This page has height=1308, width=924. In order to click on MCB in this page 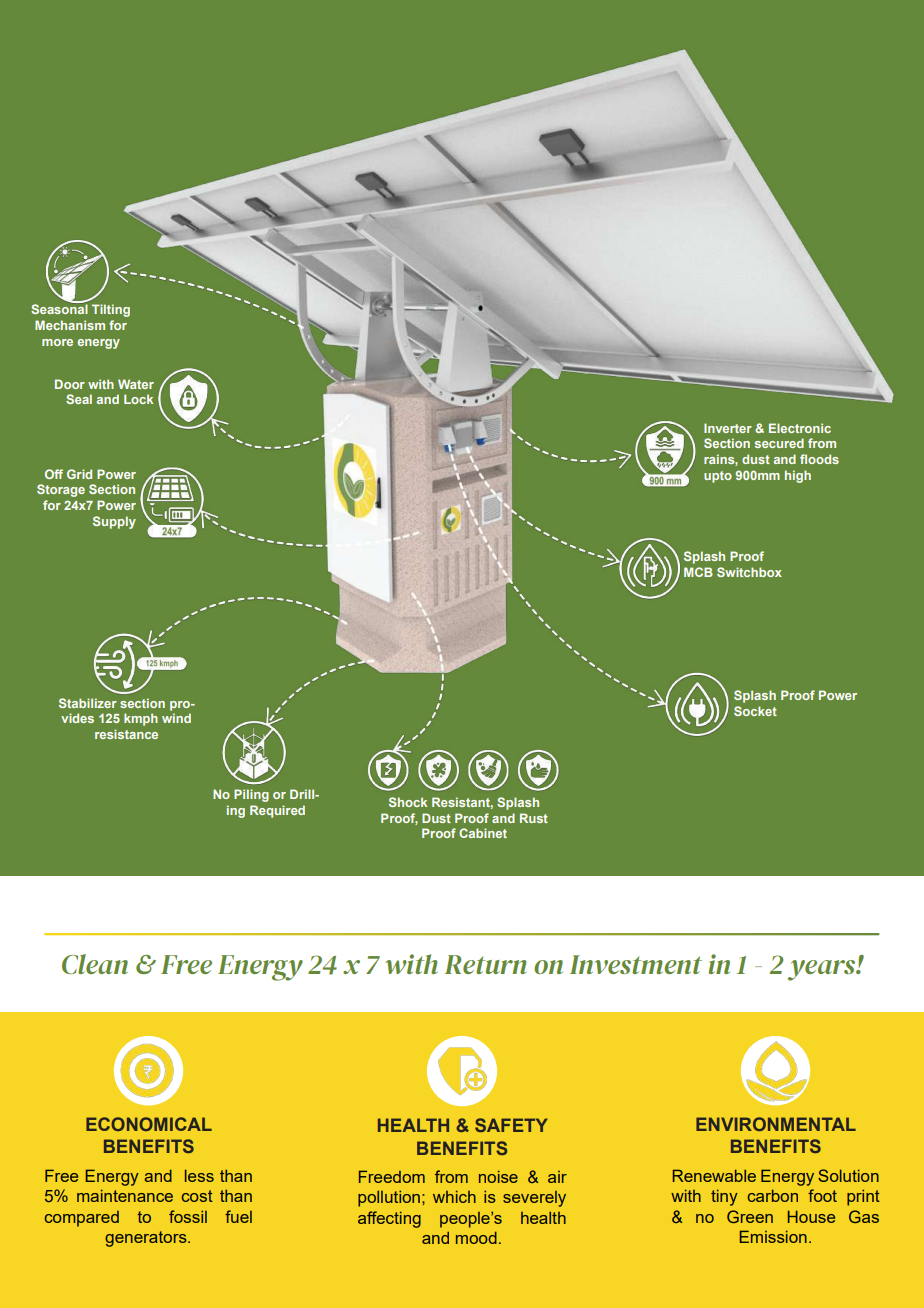, I will do `click(698, 572)`.
